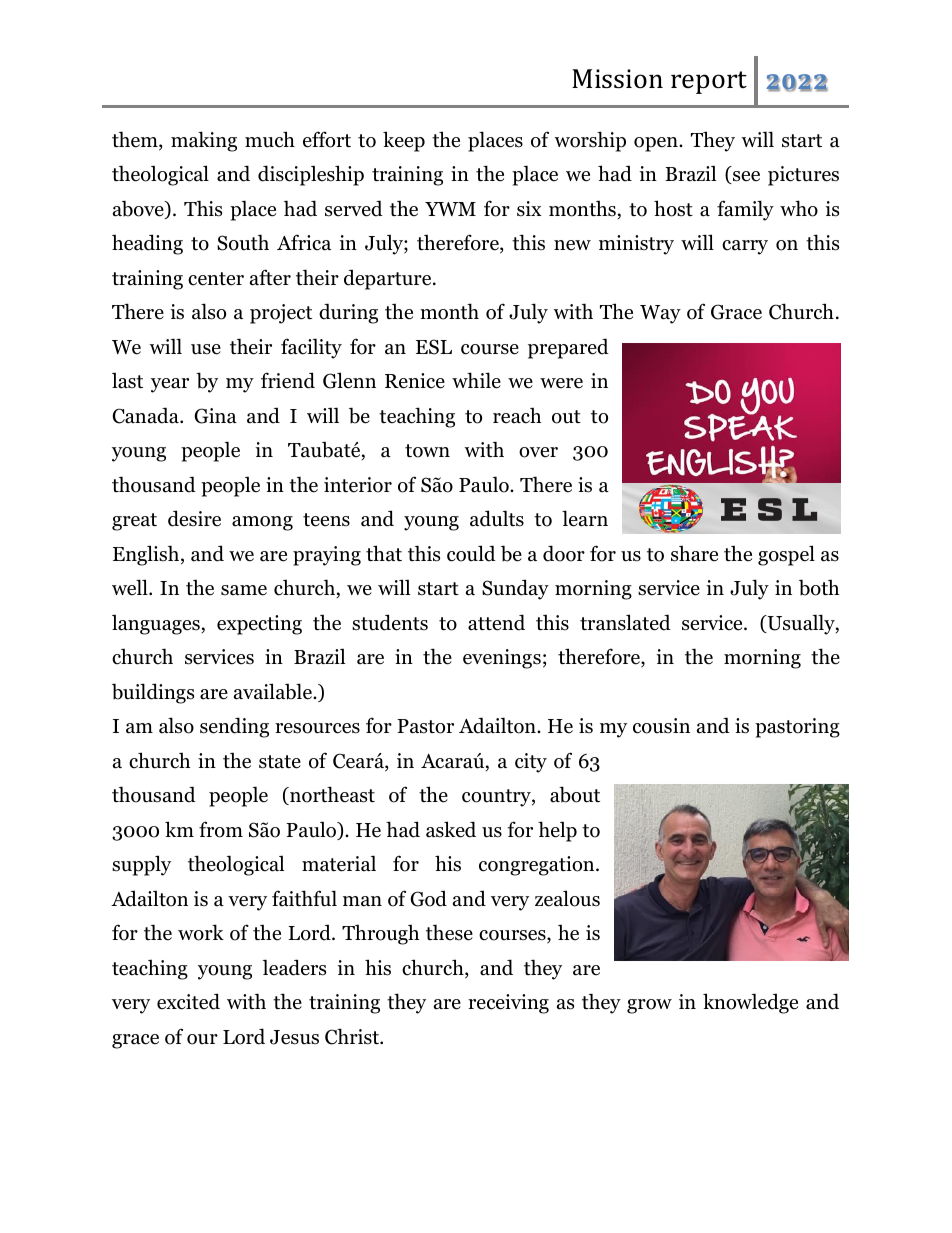  I want to click on share, so click(694, 554).
